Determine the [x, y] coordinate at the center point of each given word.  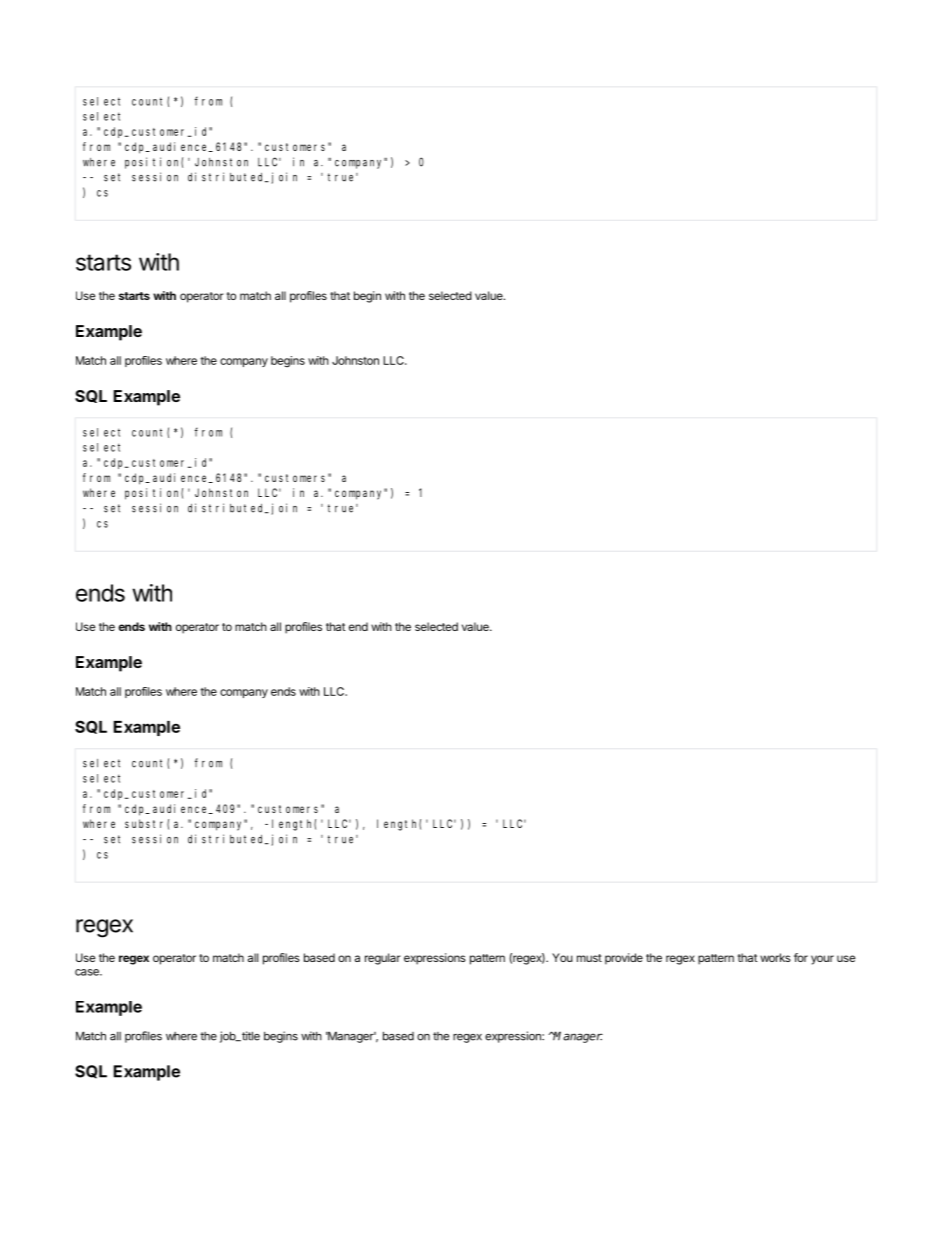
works [775, 957]
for [801, 957]
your [822, 960]
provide [624, 959]
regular [383, 959]
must [589, 958]
